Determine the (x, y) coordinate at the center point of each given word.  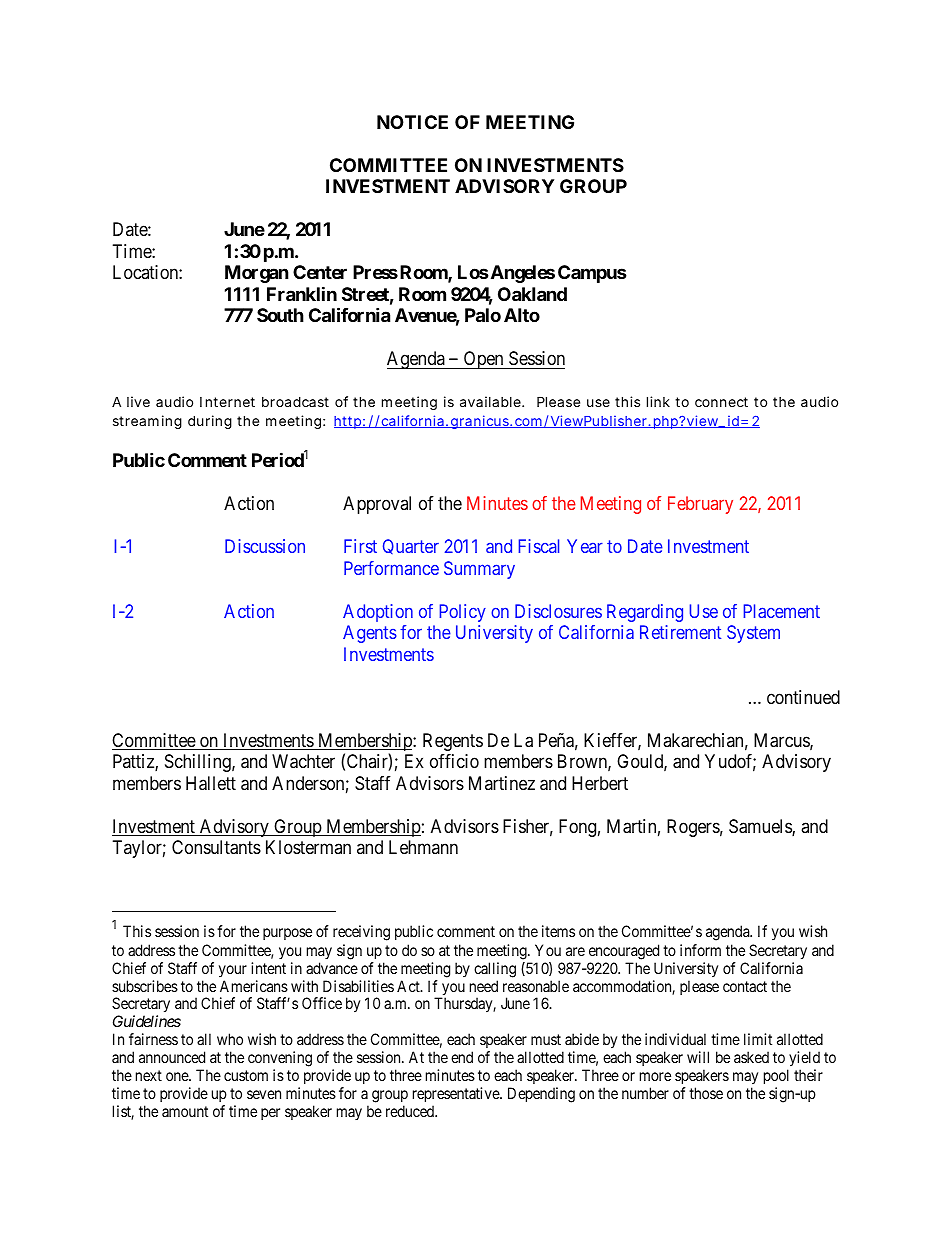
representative (457, 1094)
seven (264, 1094)
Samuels (761, 827)
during (210, 422)
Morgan (257, 274)
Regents (453, 742)
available (491, 401)
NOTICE (412, 122)
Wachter (303, 761)
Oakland (532, 294)
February (700, 505)
